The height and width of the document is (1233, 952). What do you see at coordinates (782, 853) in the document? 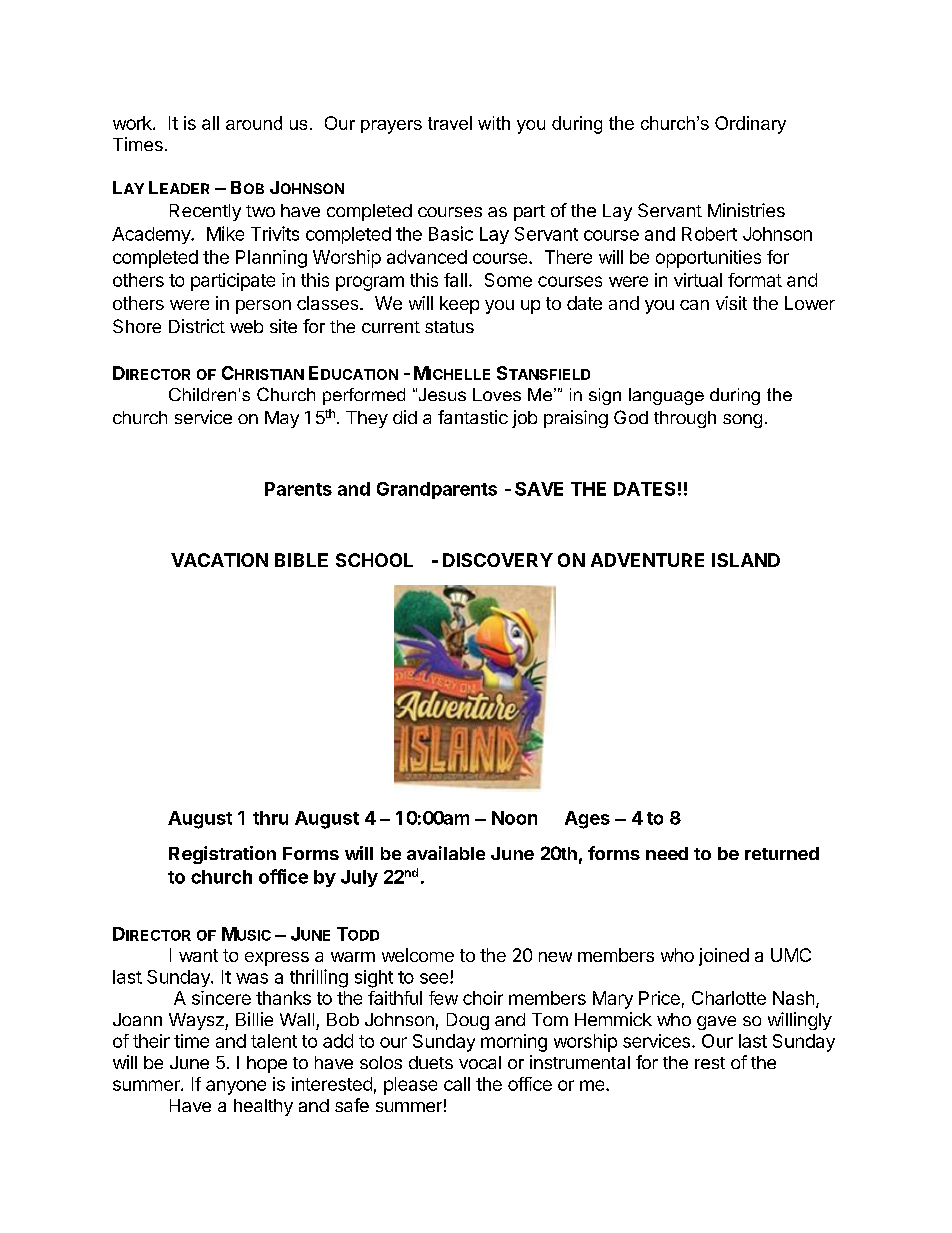
I see `returned` at bounding box center [782, 853].
